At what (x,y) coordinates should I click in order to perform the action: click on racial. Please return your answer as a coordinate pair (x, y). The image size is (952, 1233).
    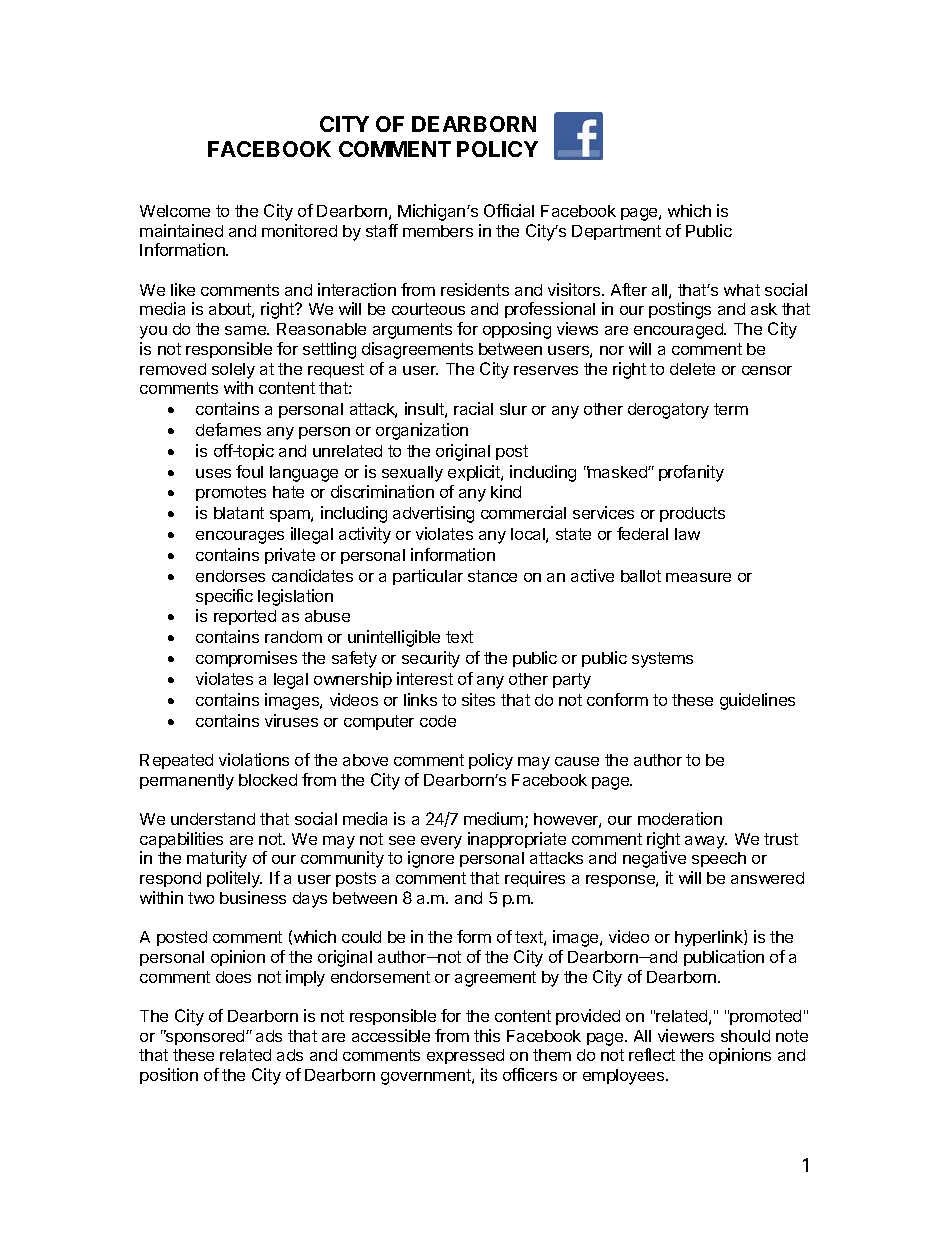
    Looking at the image, I should click on (473, 408).
